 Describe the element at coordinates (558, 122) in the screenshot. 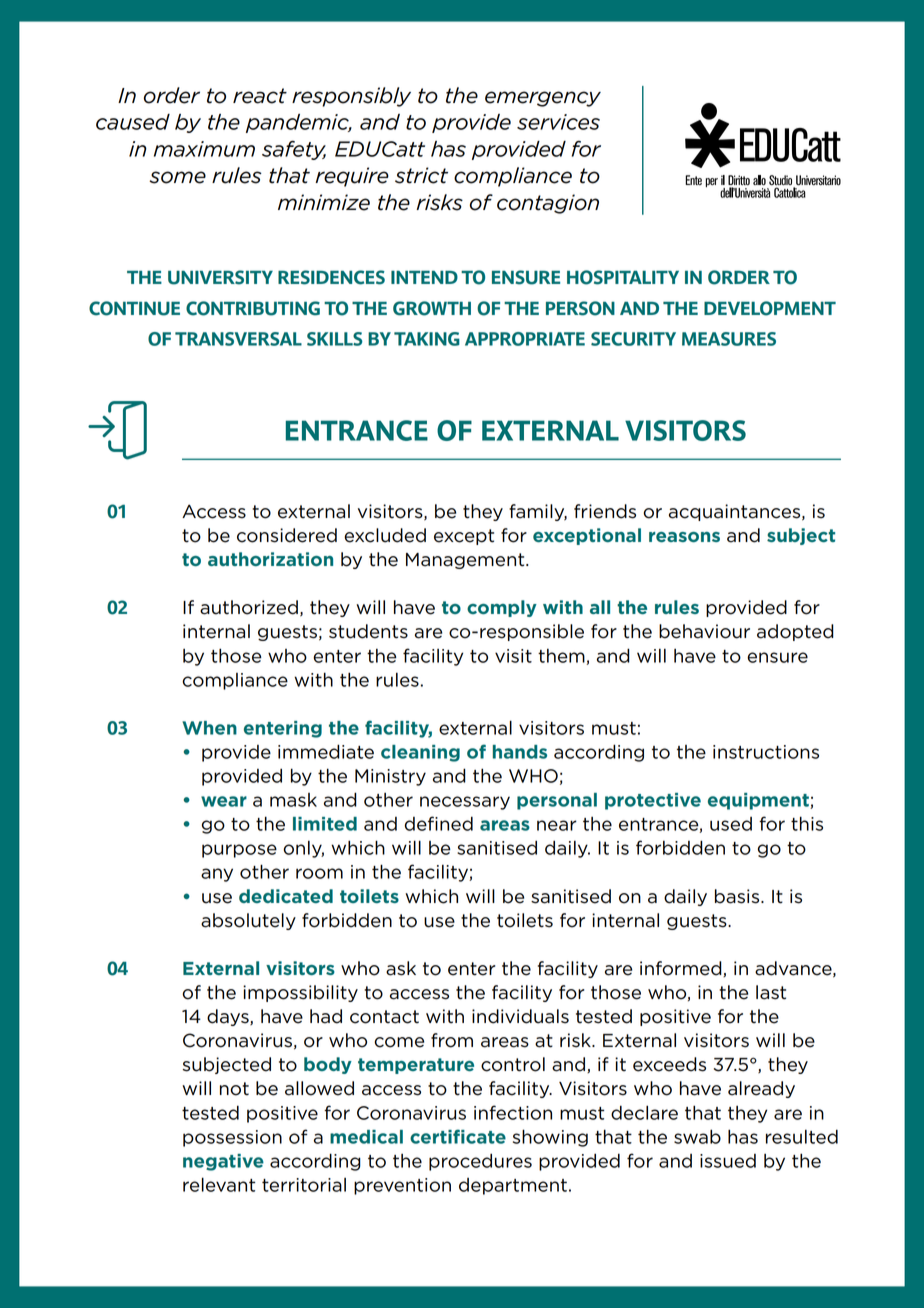

I see `services` at that location.
